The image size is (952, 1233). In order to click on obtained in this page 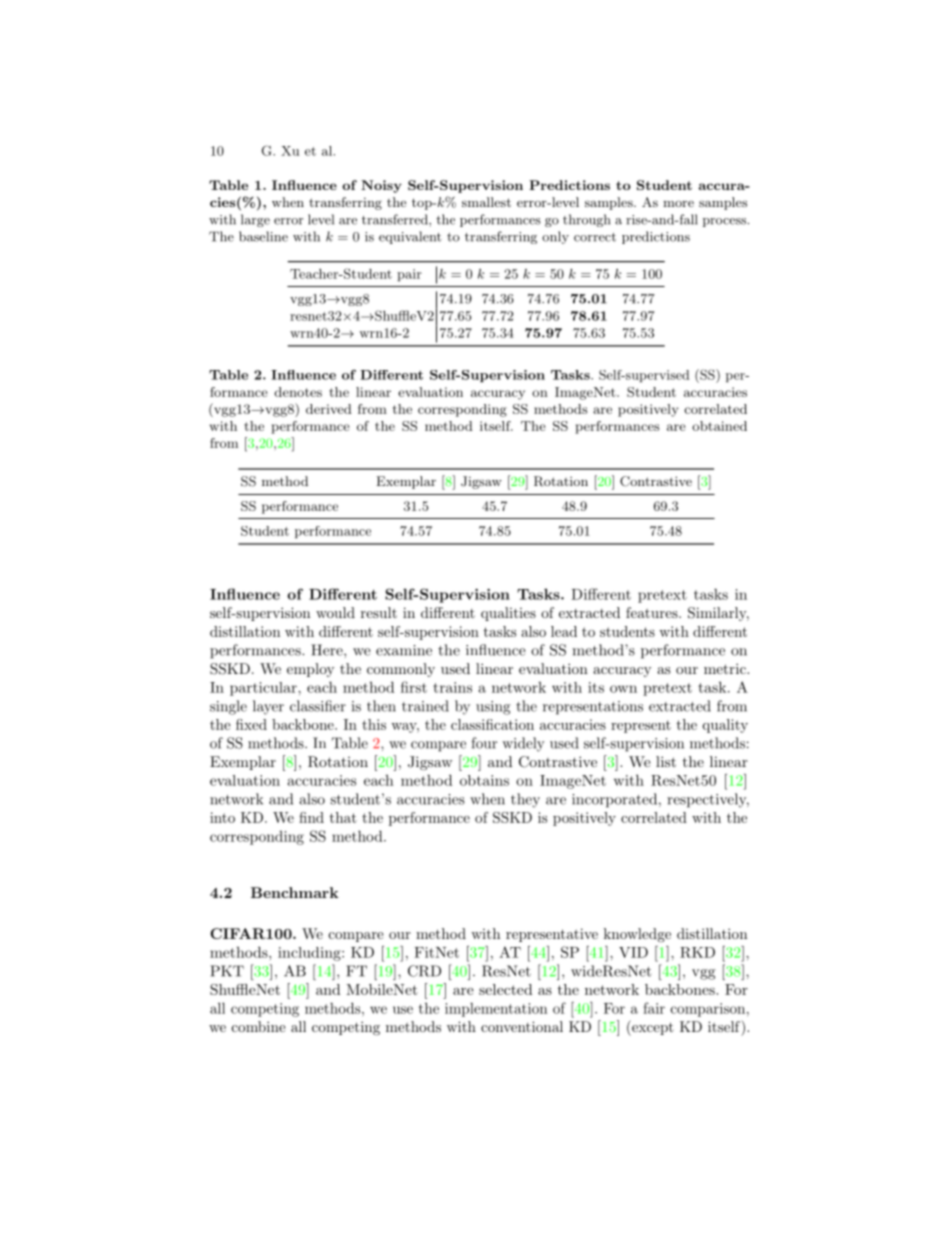, I will do `click(719, 426)`.
